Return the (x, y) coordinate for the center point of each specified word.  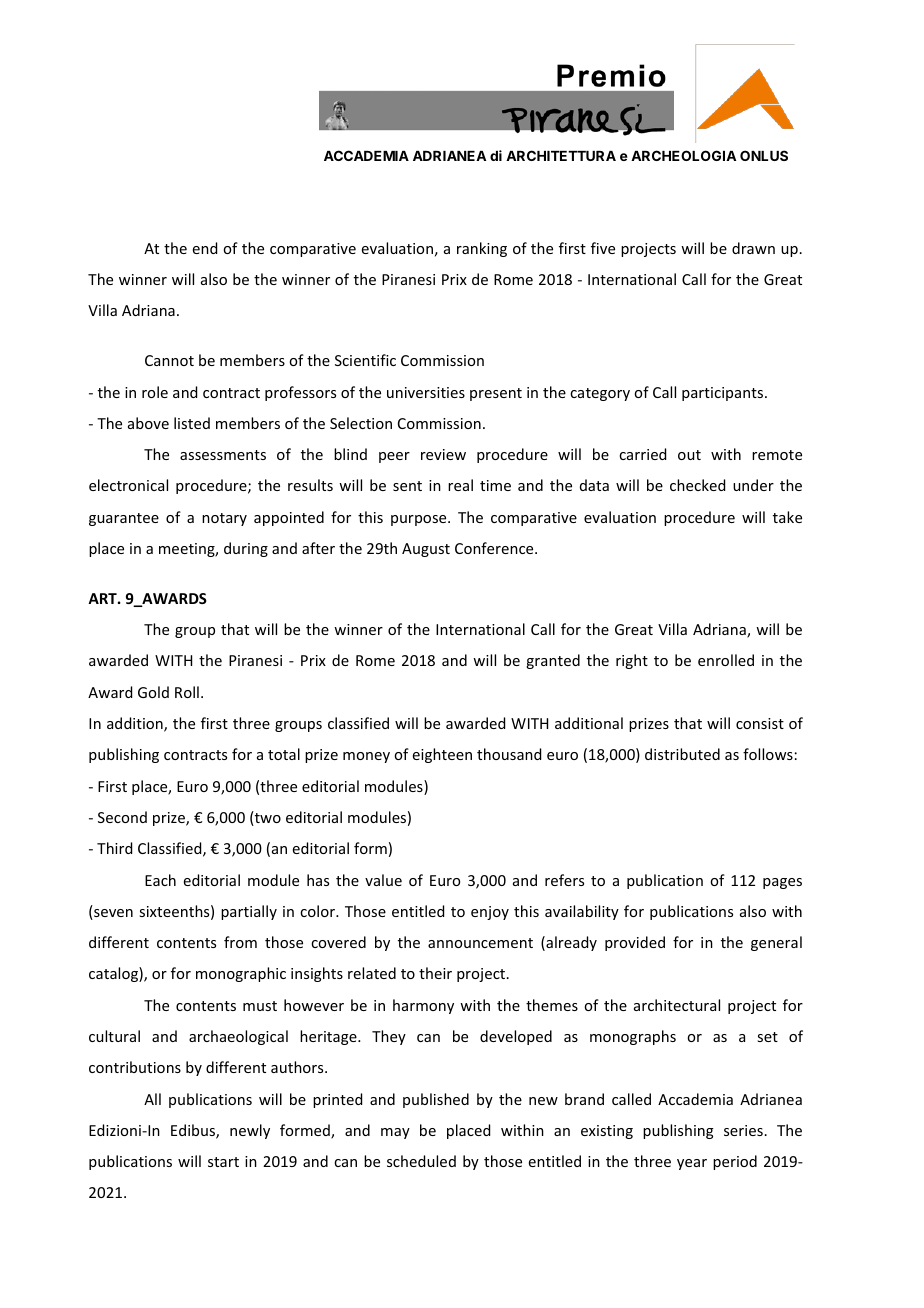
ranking (482, 249)
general (776, 943)
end (205, 248)
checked (697, 485)
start (223, 1162)
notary (224, 519)
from (240, 942)
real (460, 485)
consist (760, 723)
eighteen (442, 755)
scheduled (421, 1161)
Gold (153, 692)
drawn (753, 248)
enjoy (490, 913)
